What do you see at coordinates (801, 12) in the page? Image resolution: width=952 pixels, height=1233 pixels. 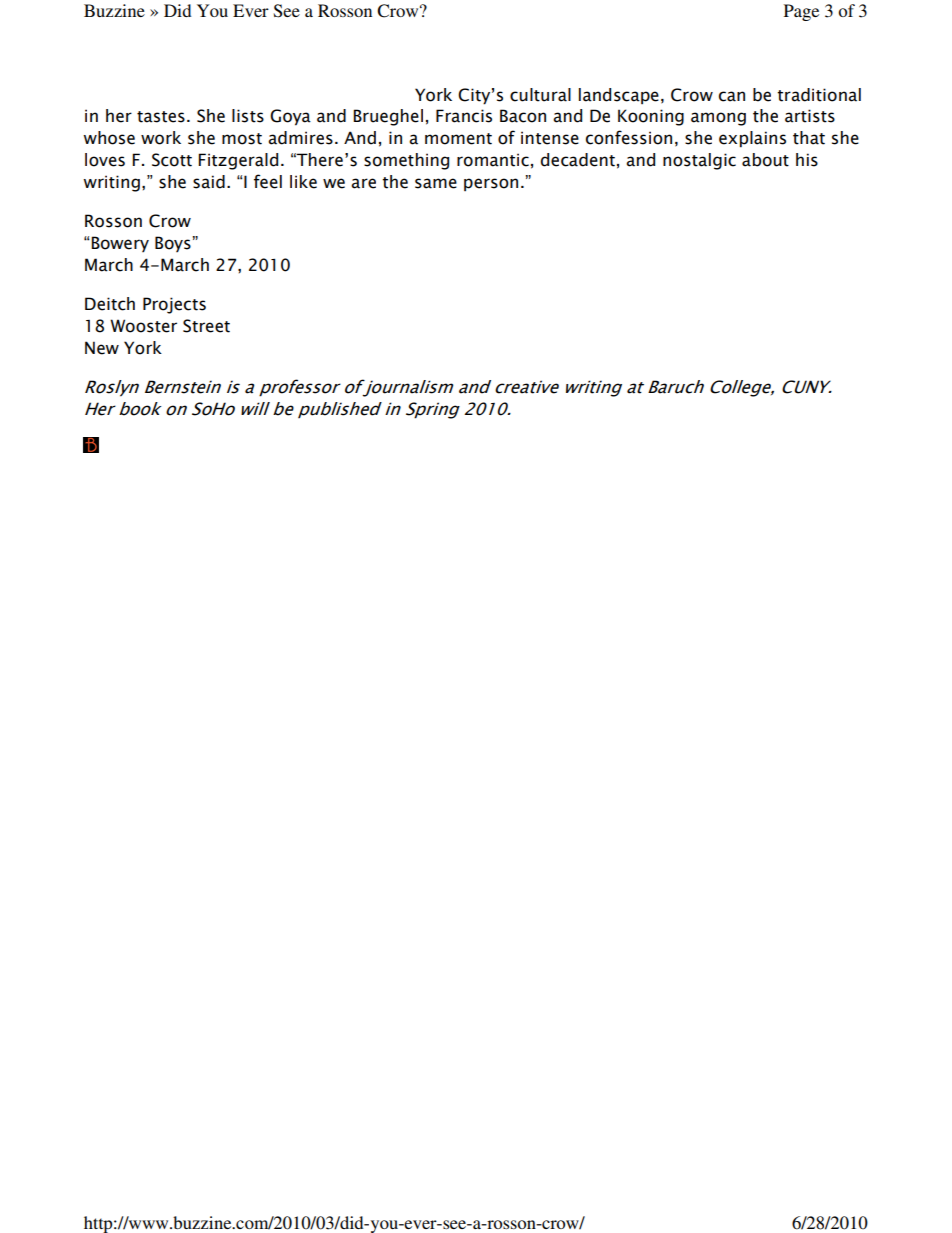 I see `Page` at bounding box center [801, 12].
